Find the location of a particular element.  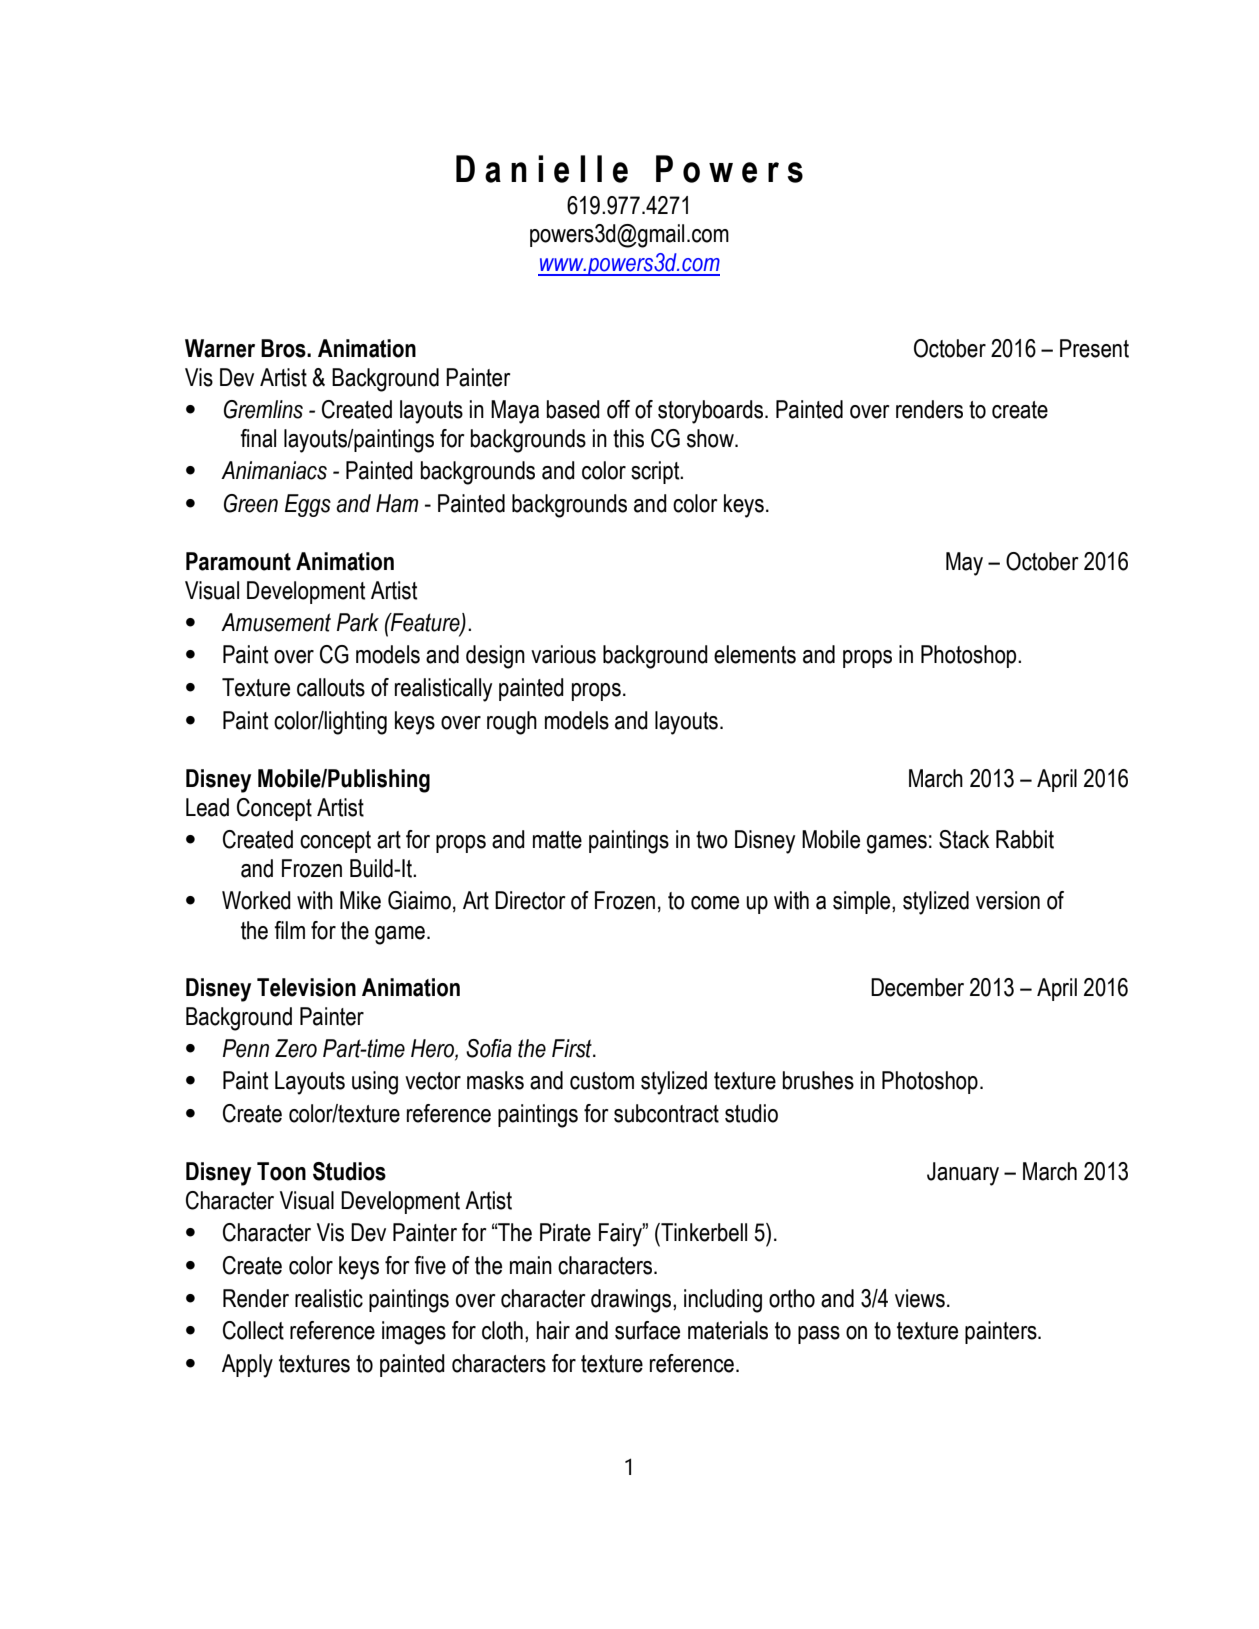

two is located at coordinates (712, 840).
